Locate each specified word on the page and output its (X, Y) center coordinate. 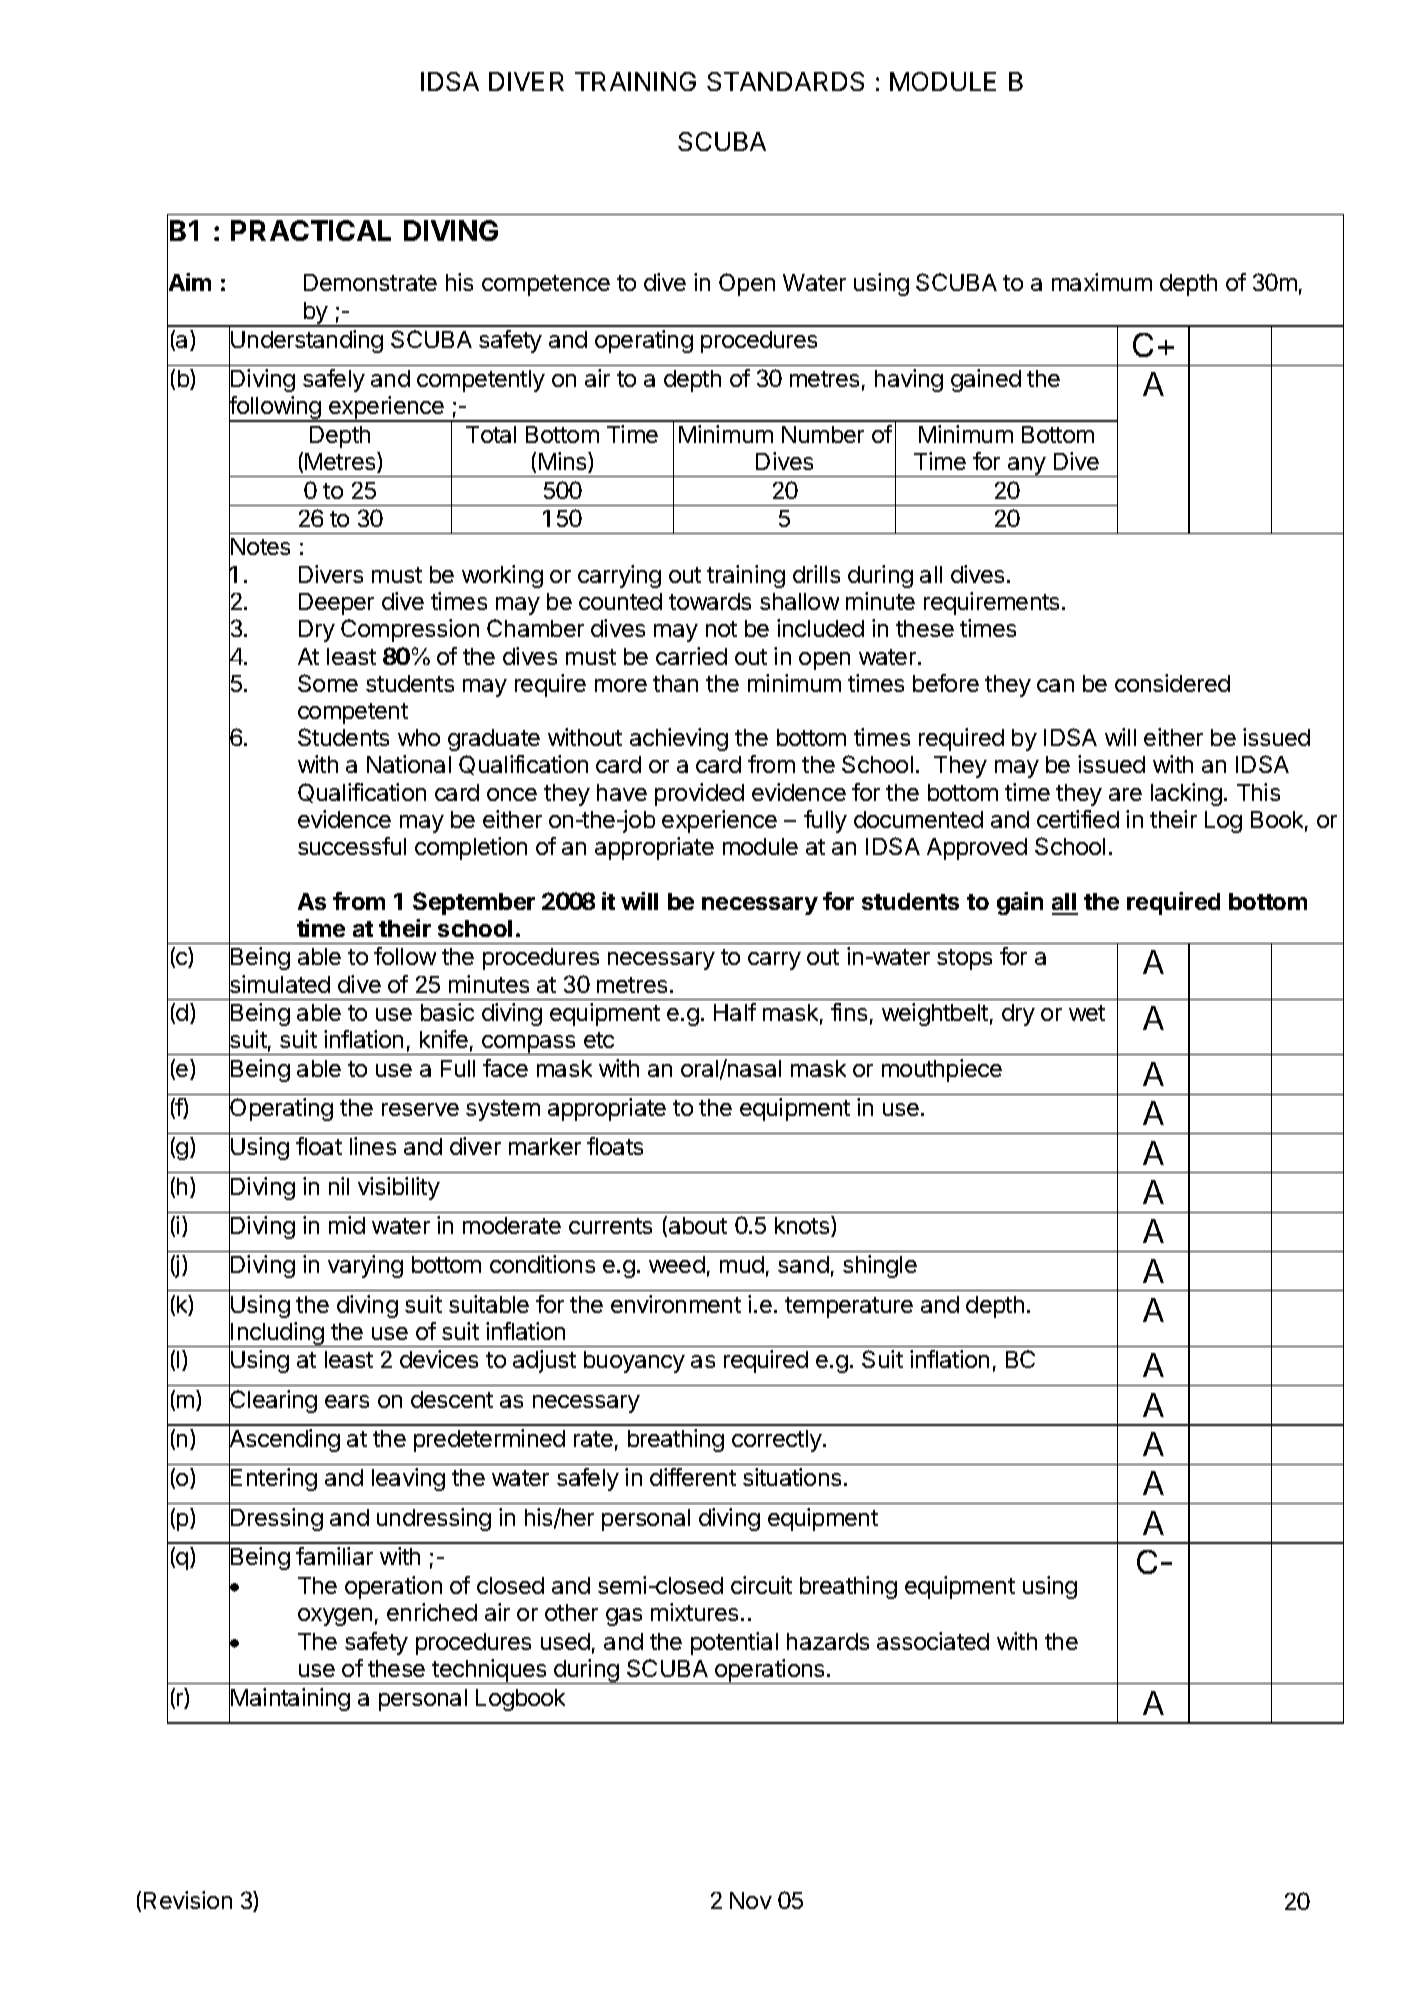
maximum (1102, 282)
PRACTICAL (311, 230)
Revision (188, 1900)
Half (735, 1012)
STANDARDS (785, 81)
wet (1087, 1013)
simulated (279, 985)
